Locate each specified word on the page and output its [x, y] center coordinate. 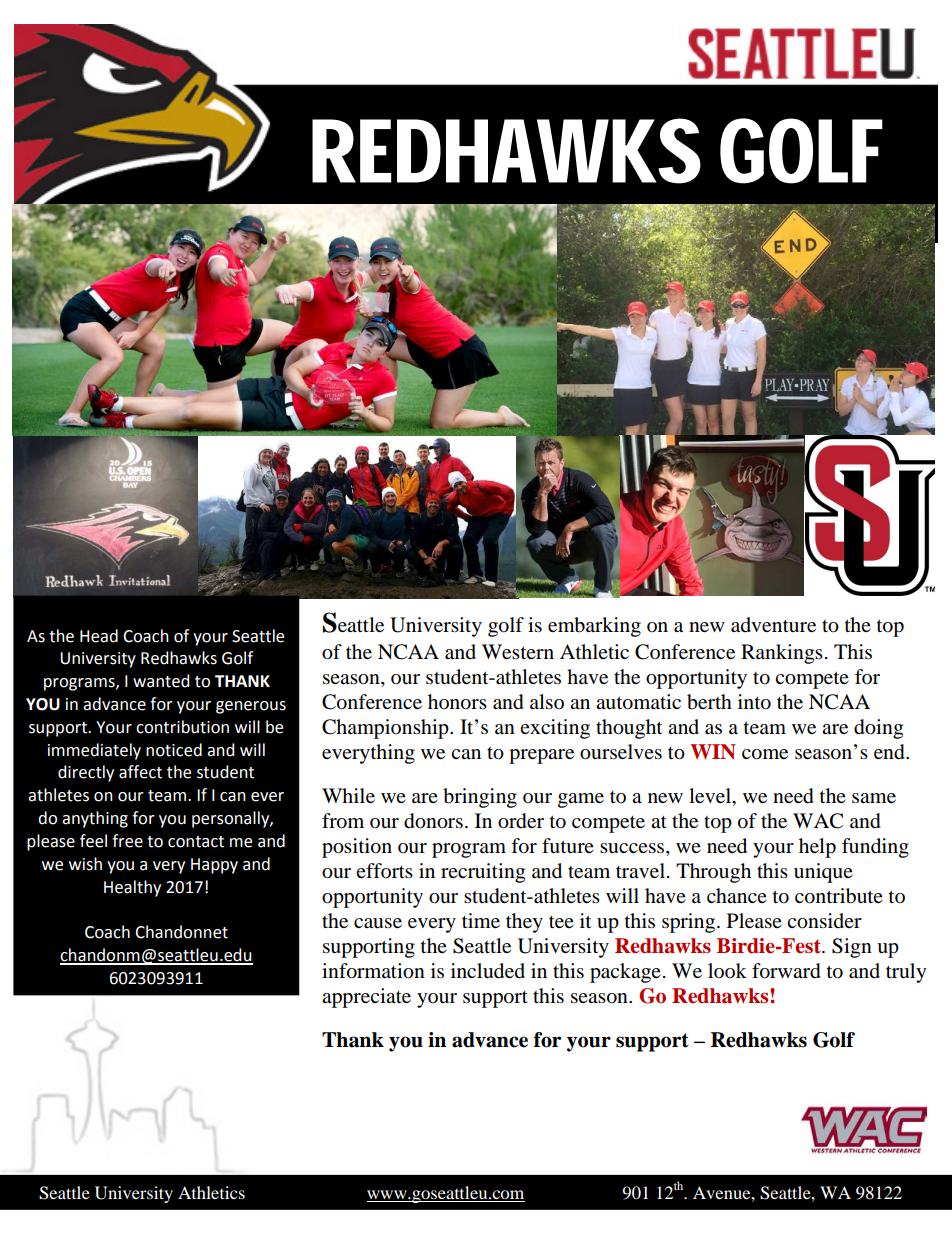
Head [99, 636]
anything [95, 819]
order [521, 821]
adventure [773, 625]
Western [518, 651]
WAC [818, 821]
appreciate [366, 998]
